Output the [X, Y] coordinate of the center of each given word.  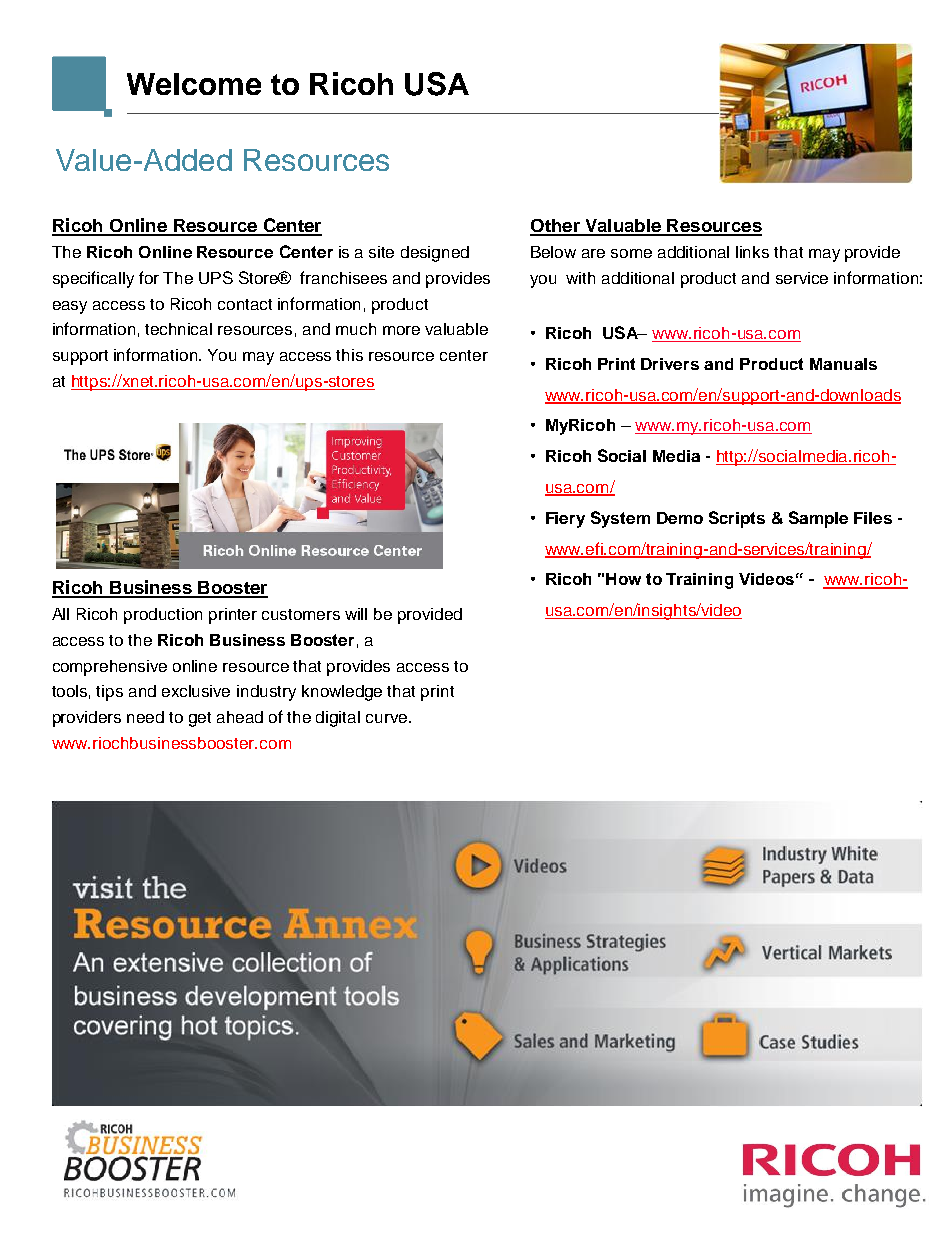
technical [178, 329]
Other [556, 227]
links [752, 252]
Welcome [194, 84]
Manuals [843, 364]
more [401, 330]
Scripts [737, 519]
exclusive [196, 691]
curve [388, 718]
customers [301, 614]
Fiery [565, 520]
